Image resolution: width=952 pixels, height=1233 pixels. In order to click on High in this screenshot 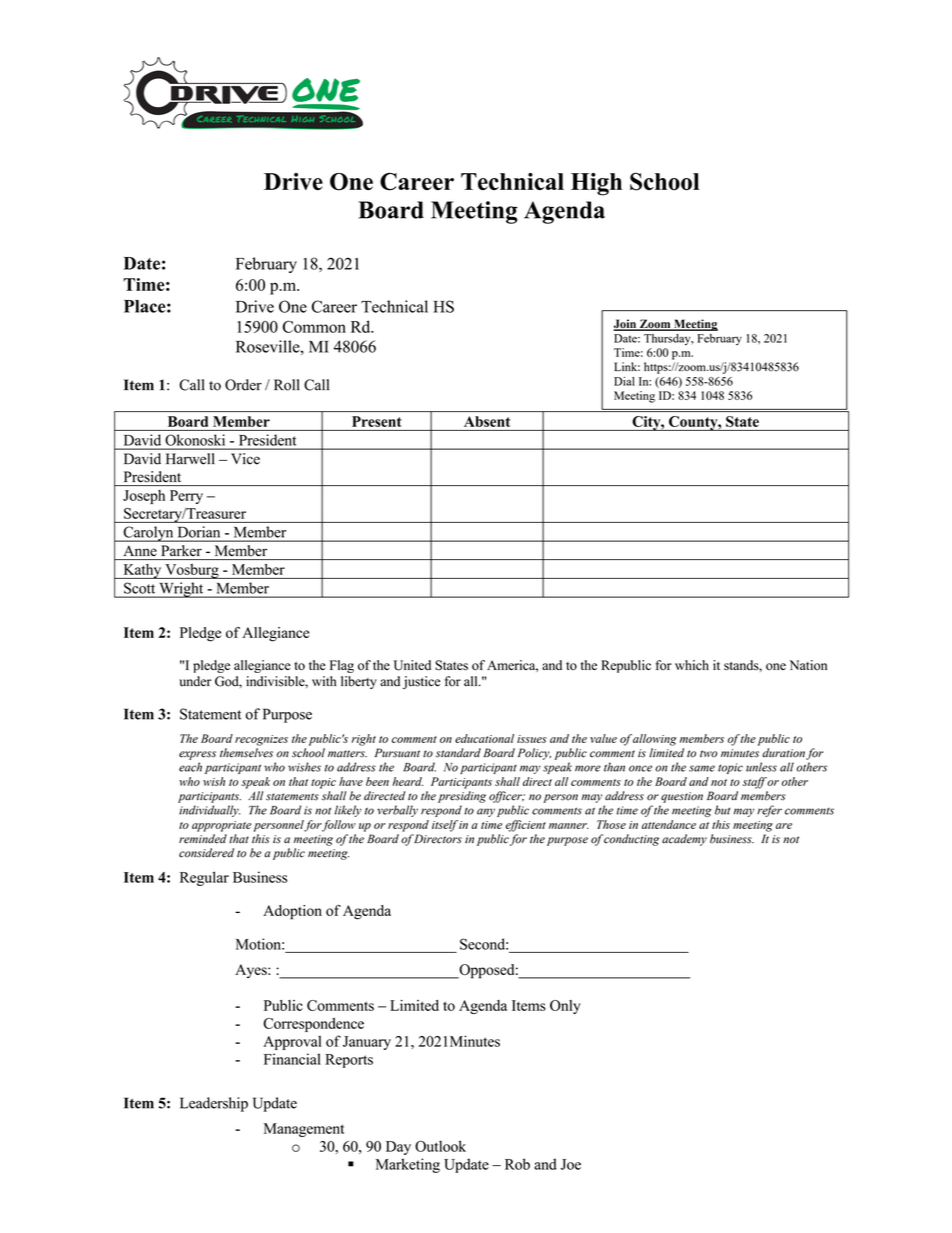, I will do `click(596, 184)`.
